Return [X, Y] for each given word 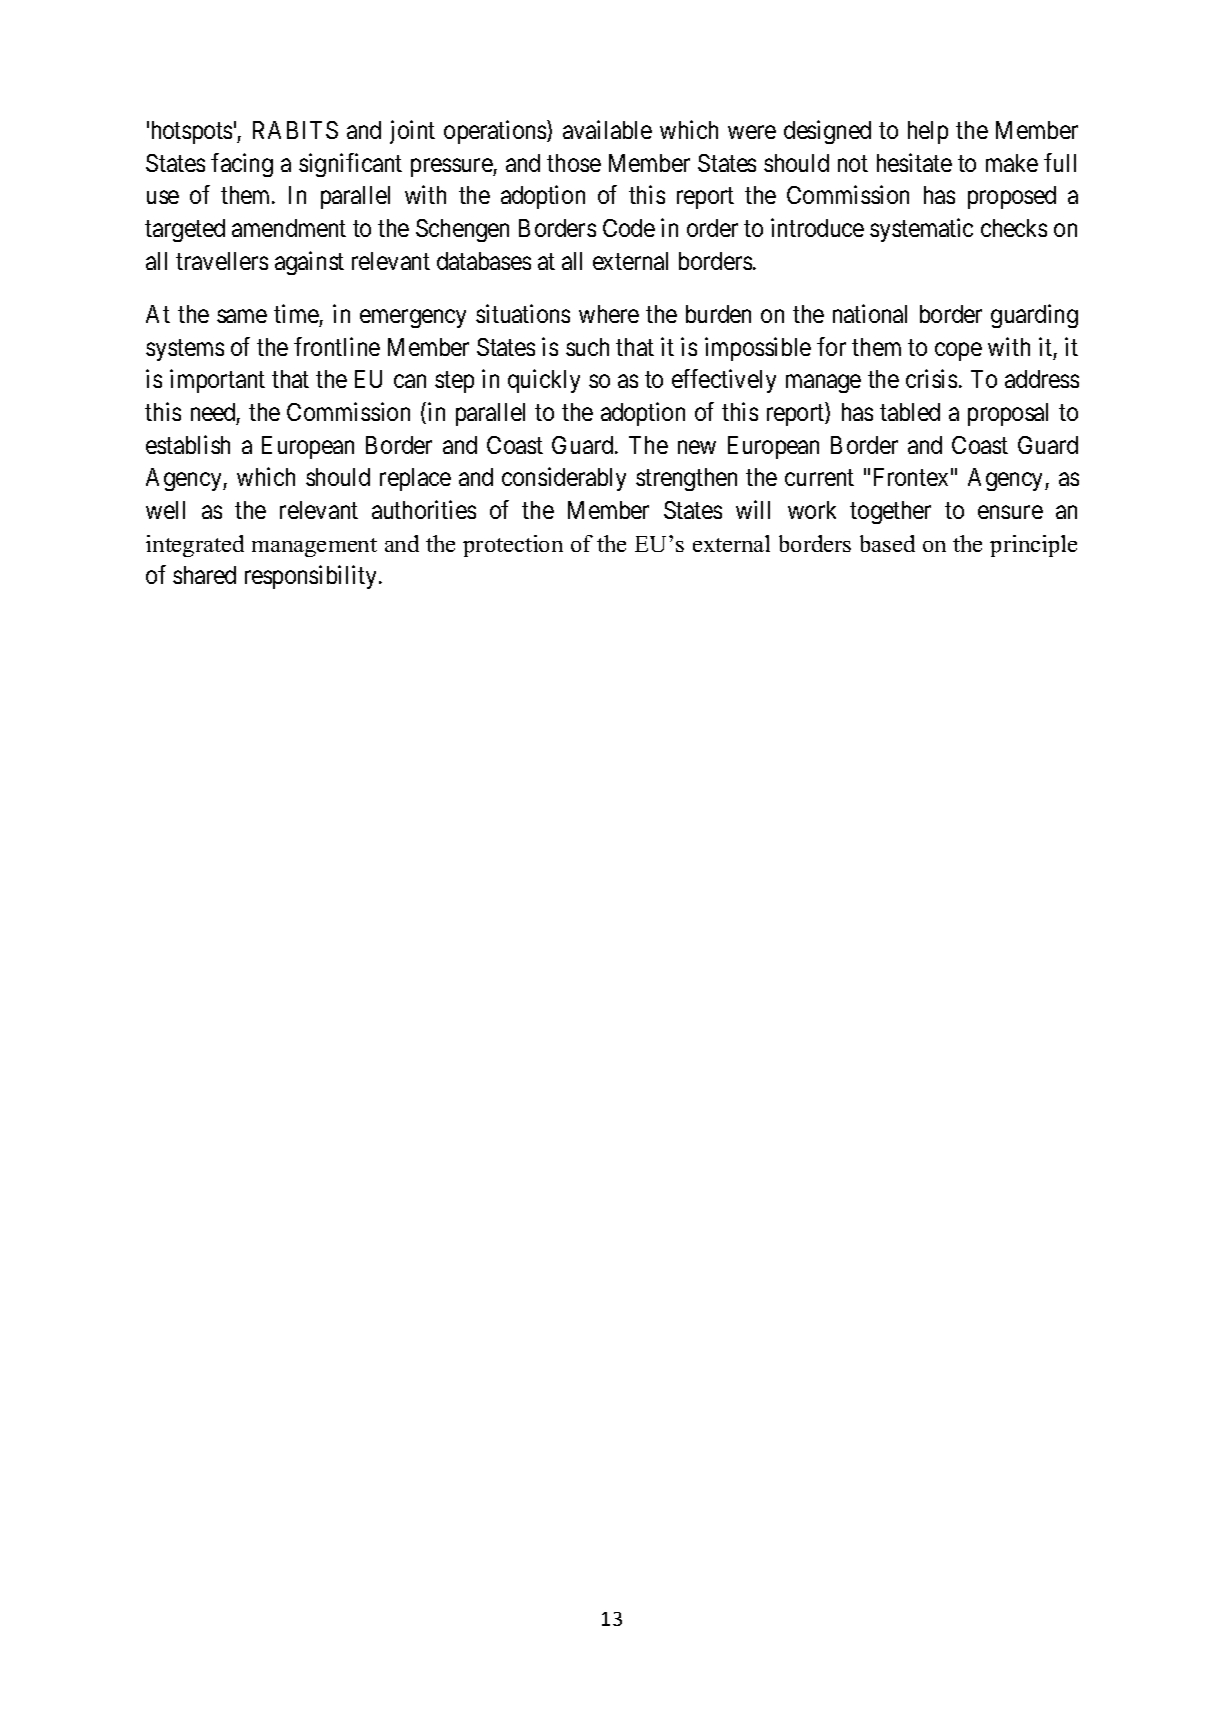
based [887, 543]
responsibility [312, 577]
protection [513, 546]
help [928, 132]
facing [242, 165]
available [607, 129]
